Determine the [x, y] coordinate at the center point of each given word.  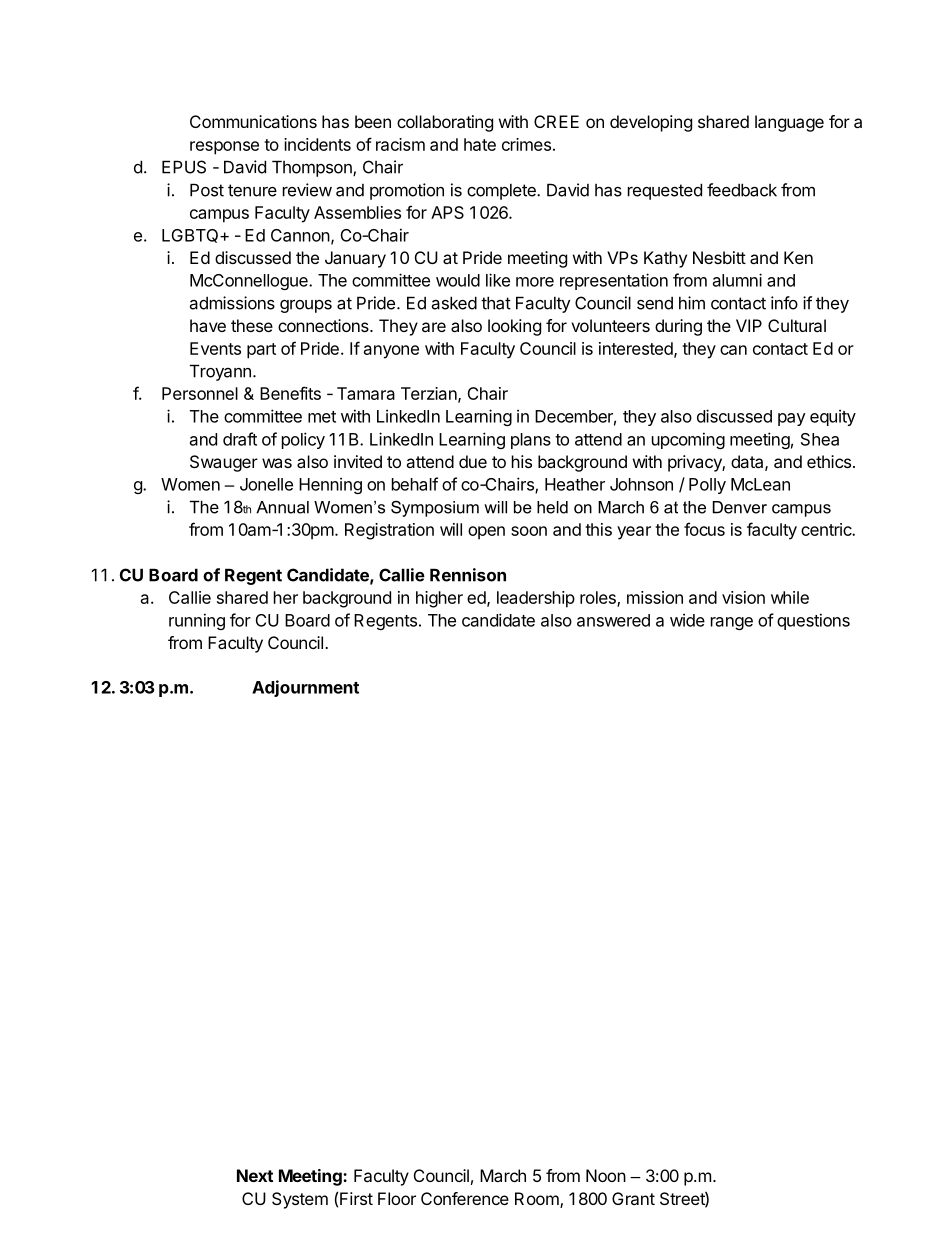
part [261, 351]
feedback [742, 190]
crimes [526, 144]
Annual [282, 507]
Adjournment [305, 688]
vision [743, 597]
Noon [606, 1175]
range [732, 623]
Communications [253, 121]
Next [255, 1175]
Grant [633, 1198]
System [300, 1200]
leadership [536, 599]
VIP [749, 325]
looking [514, 327]
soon [529, 531]
